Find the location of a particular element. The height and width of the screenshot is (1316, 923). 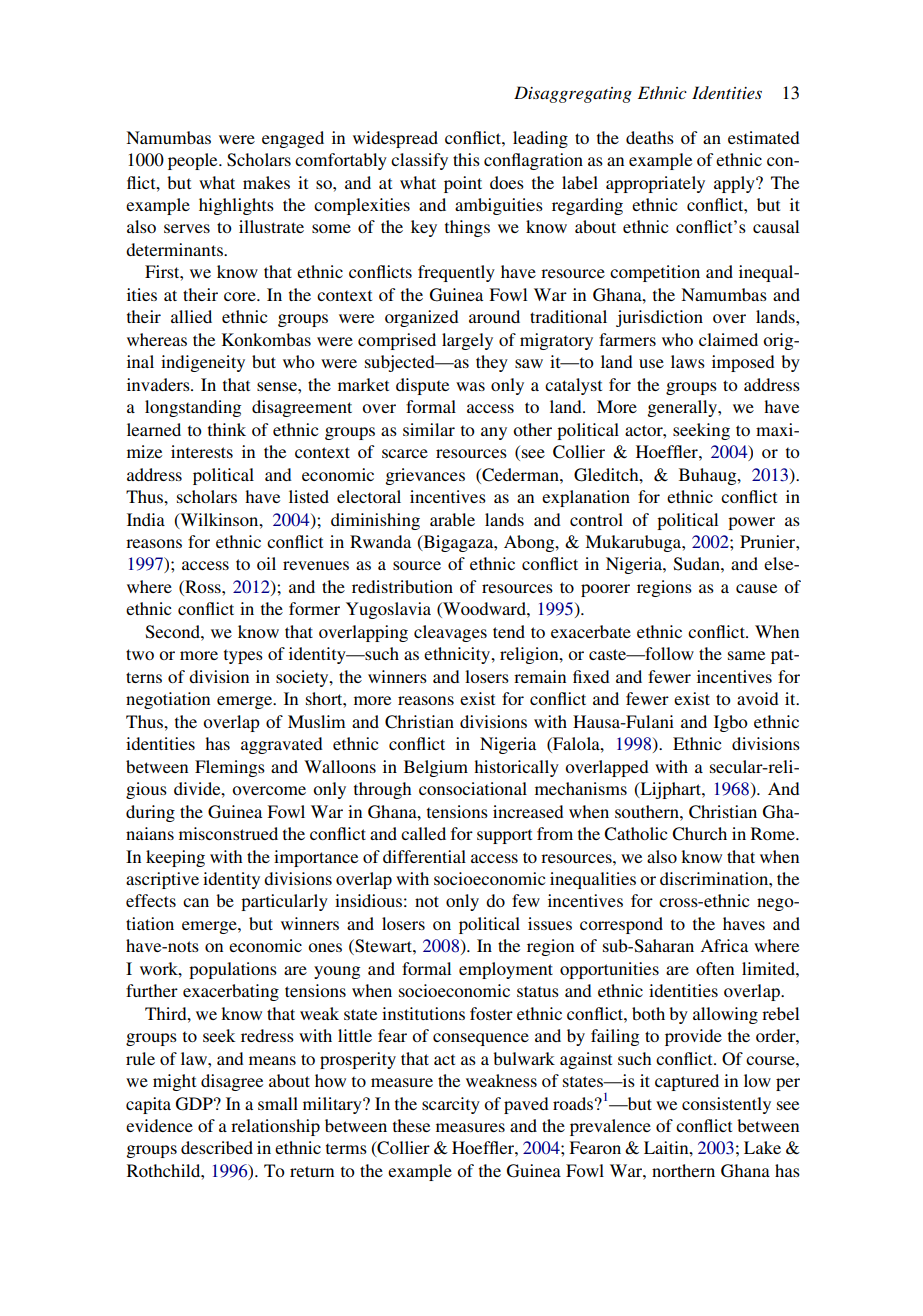

people is located at coordinates (194, 161).
